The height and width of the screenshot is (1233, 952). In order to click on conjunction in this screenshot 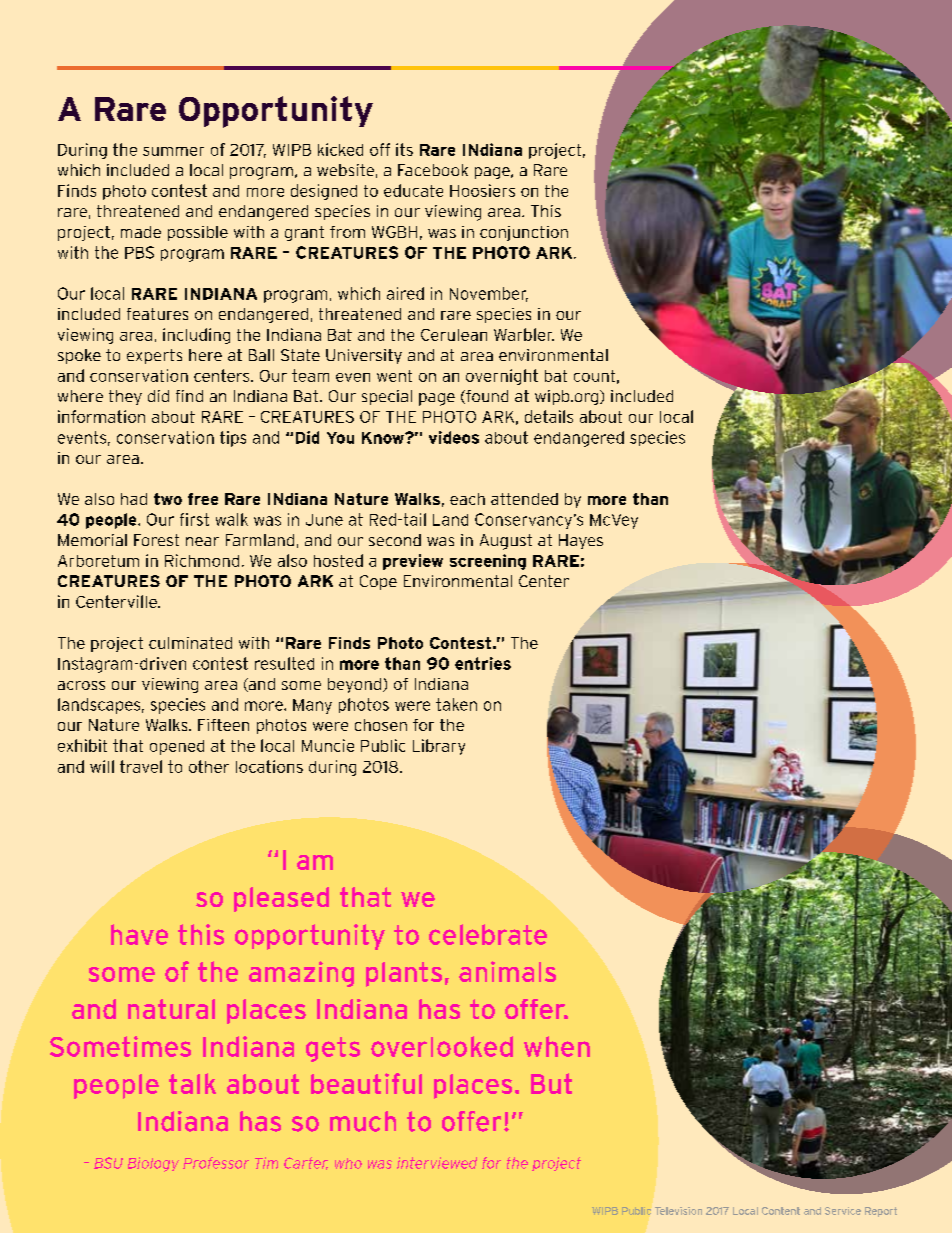, I will do `click(524, 233)`.
